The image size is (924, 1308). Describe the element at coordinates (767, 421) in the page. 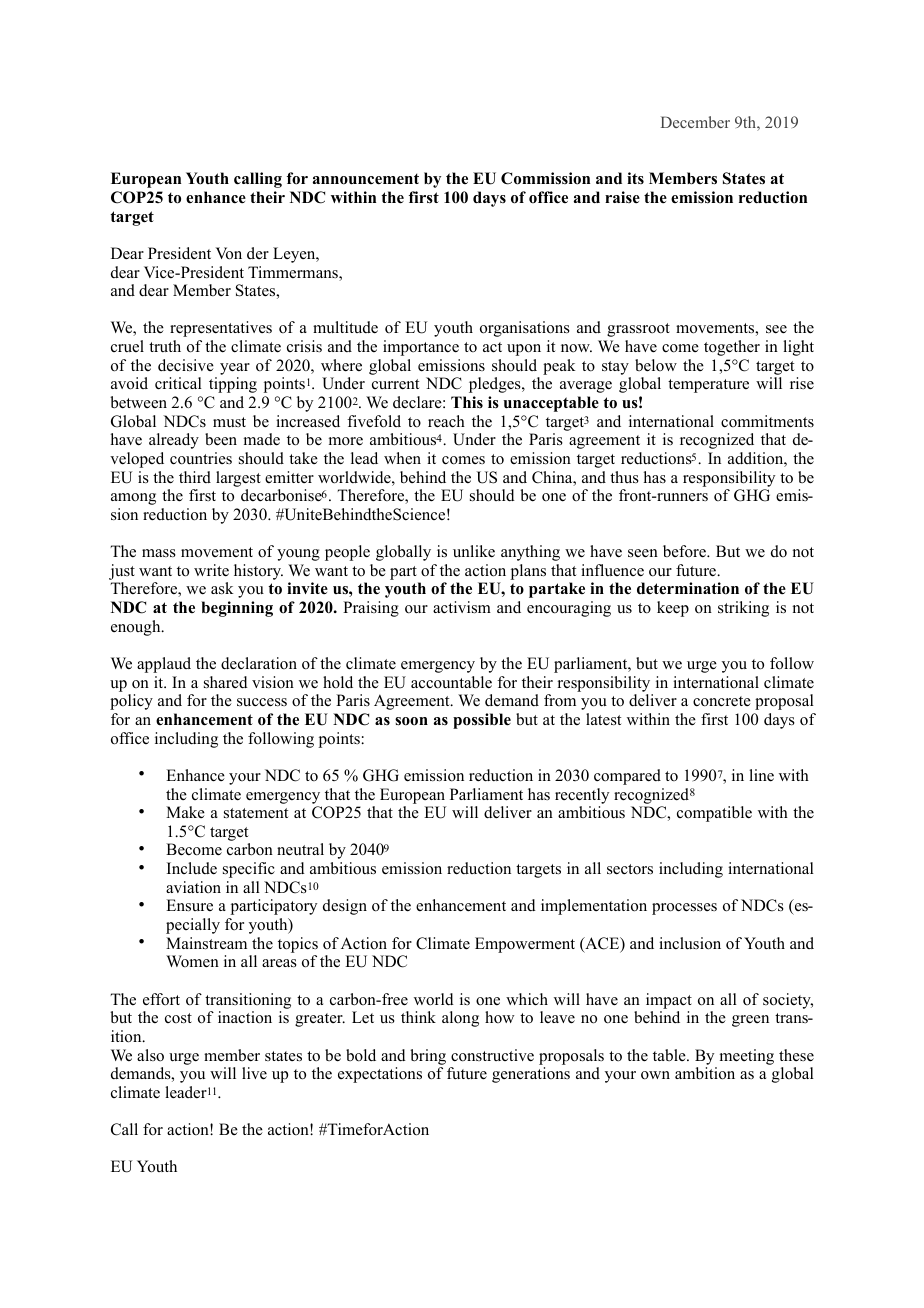

I see `commitments` at that location.
